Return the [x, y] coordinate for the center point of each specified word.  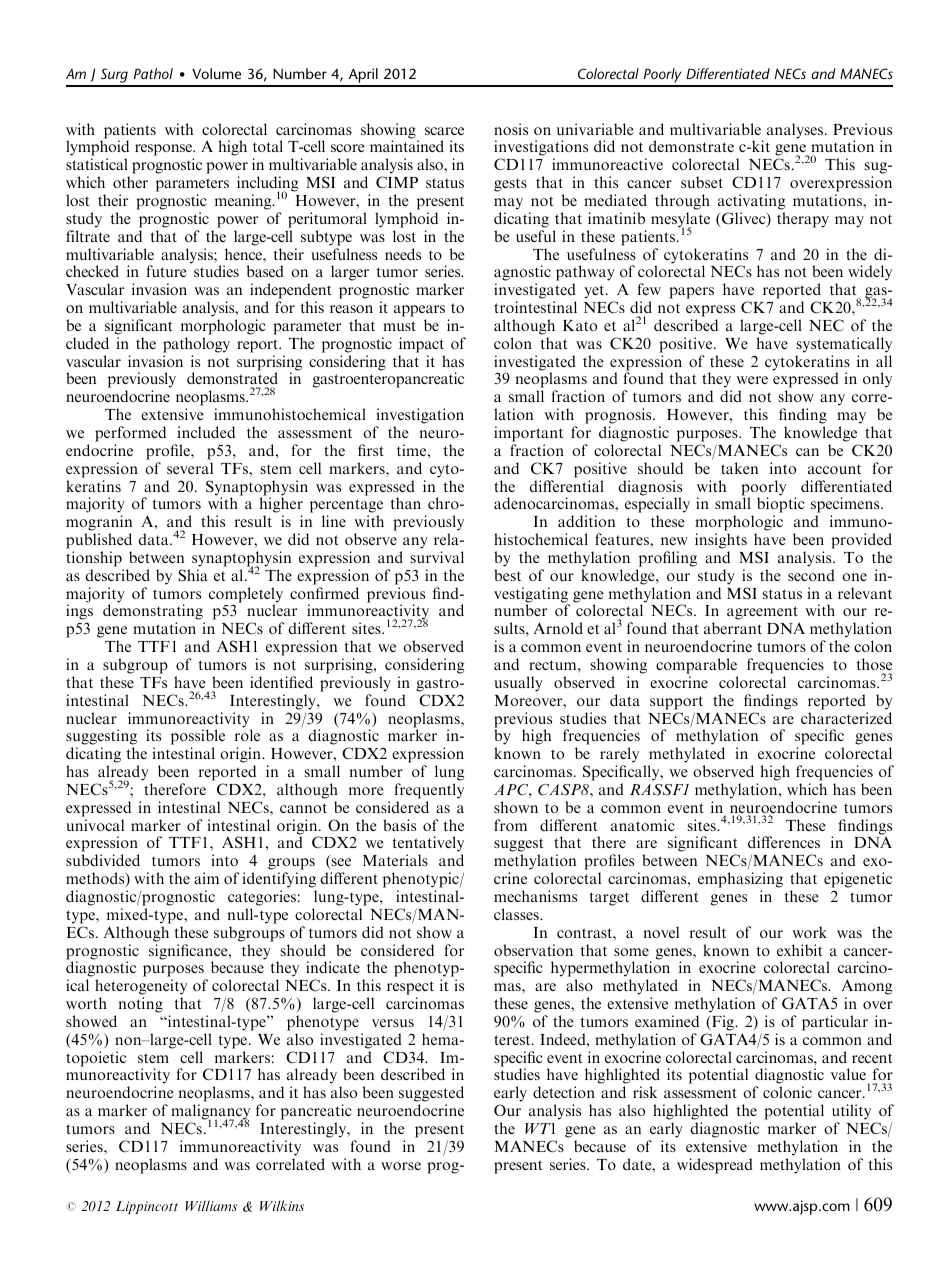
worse [401, 1166]
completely [246, 596]
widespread [715, 1166]
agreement [763, 614]
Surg [114, 77]
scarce [444, 131]
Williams [211, 1206]
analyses [796, 131]
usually [518, 684]
